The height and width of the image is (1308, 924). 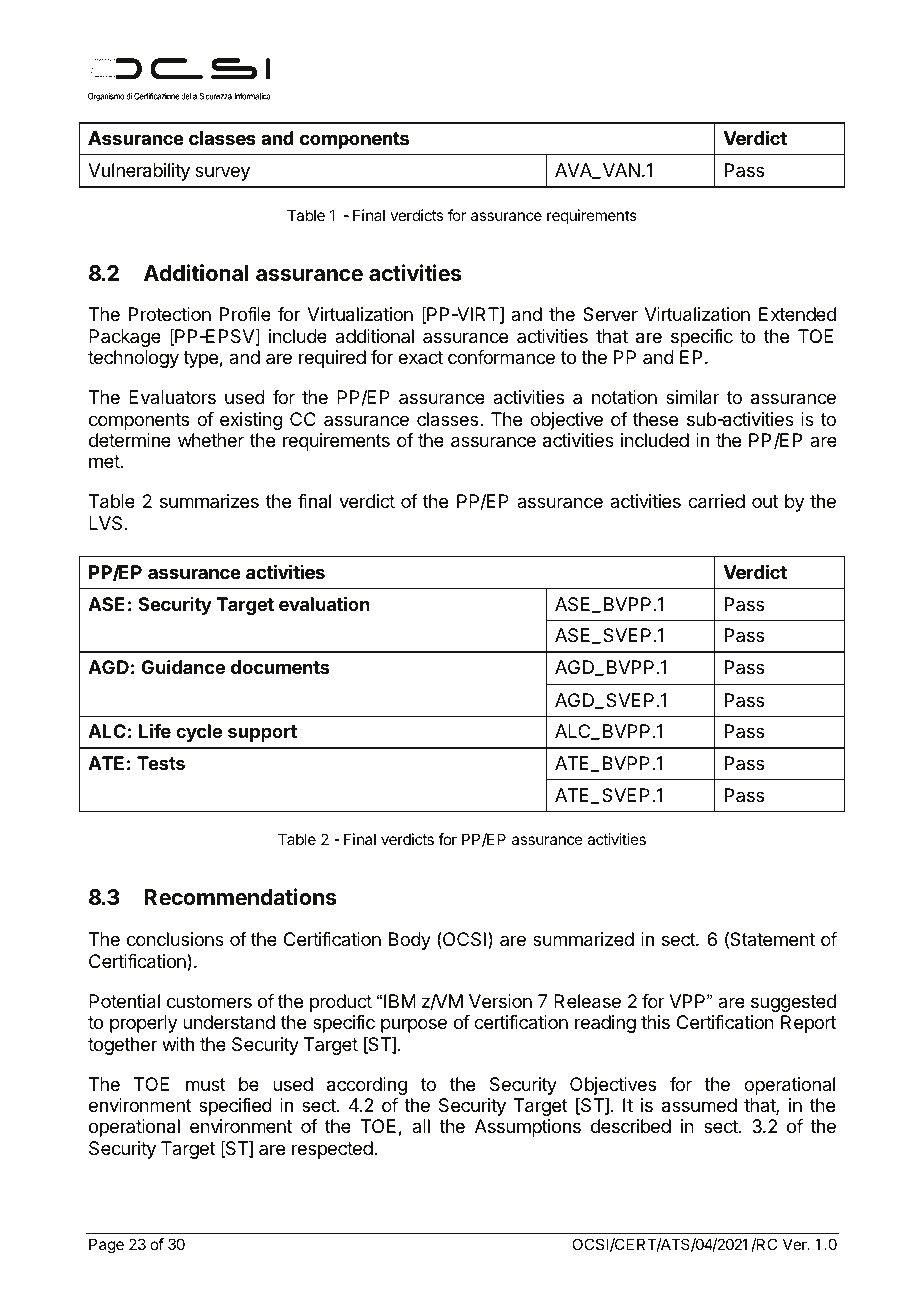 What do you see at coordinates (410, 941) in the image?
I see `Body` at bounding box center [410, 941].
